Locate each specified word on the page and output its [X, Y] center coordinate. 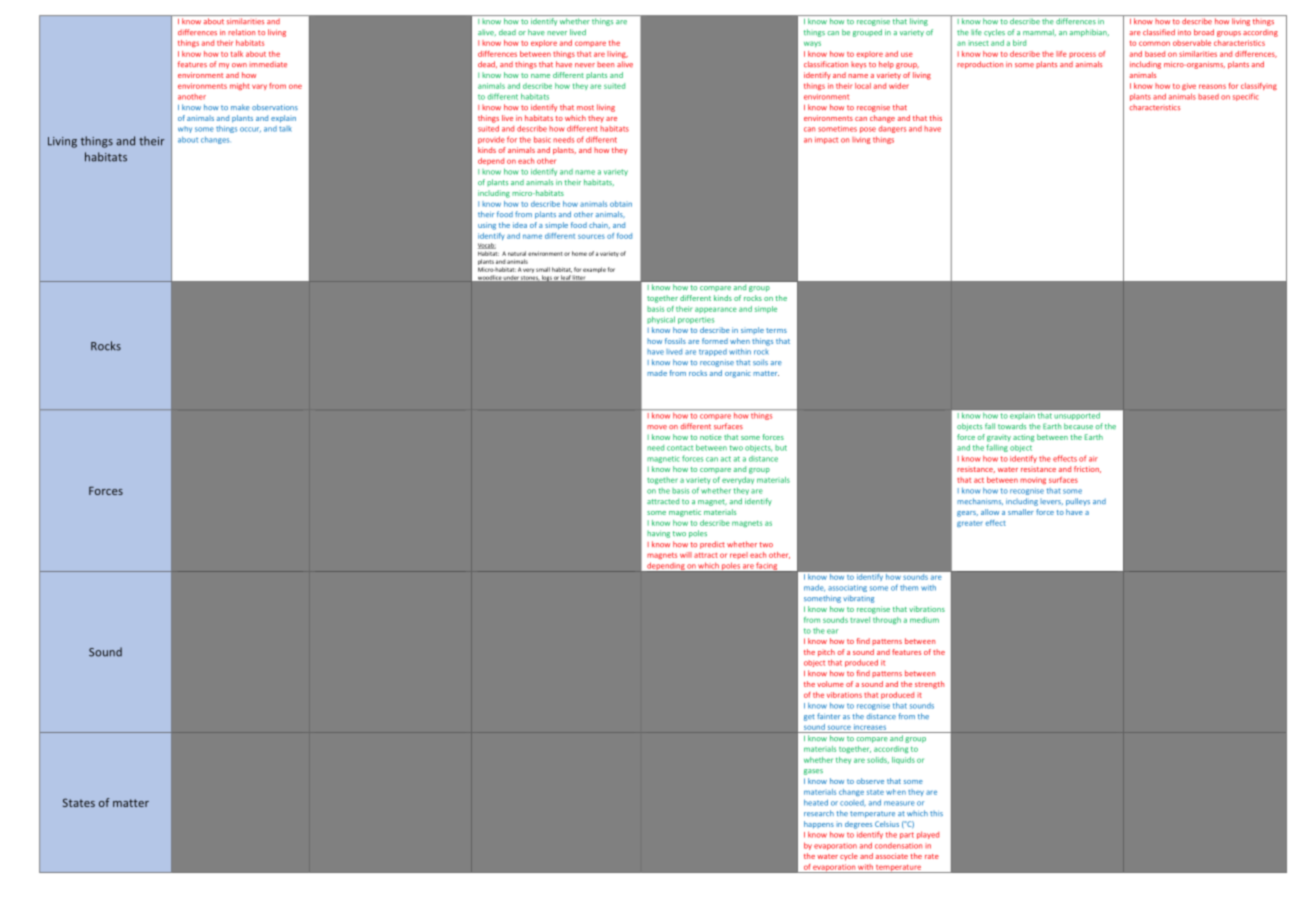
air [1093, 459]
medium [924, 620]
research [819, 813]
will [686, 555]
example [594, 270]
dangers [892, 129]
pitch [826, 653]
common [1154, 43]
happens [819, 825]
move [657, 427]
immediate [268, 64]
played [928, 835]
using [487, 226]
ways [812, 44]
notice [711, 437]
